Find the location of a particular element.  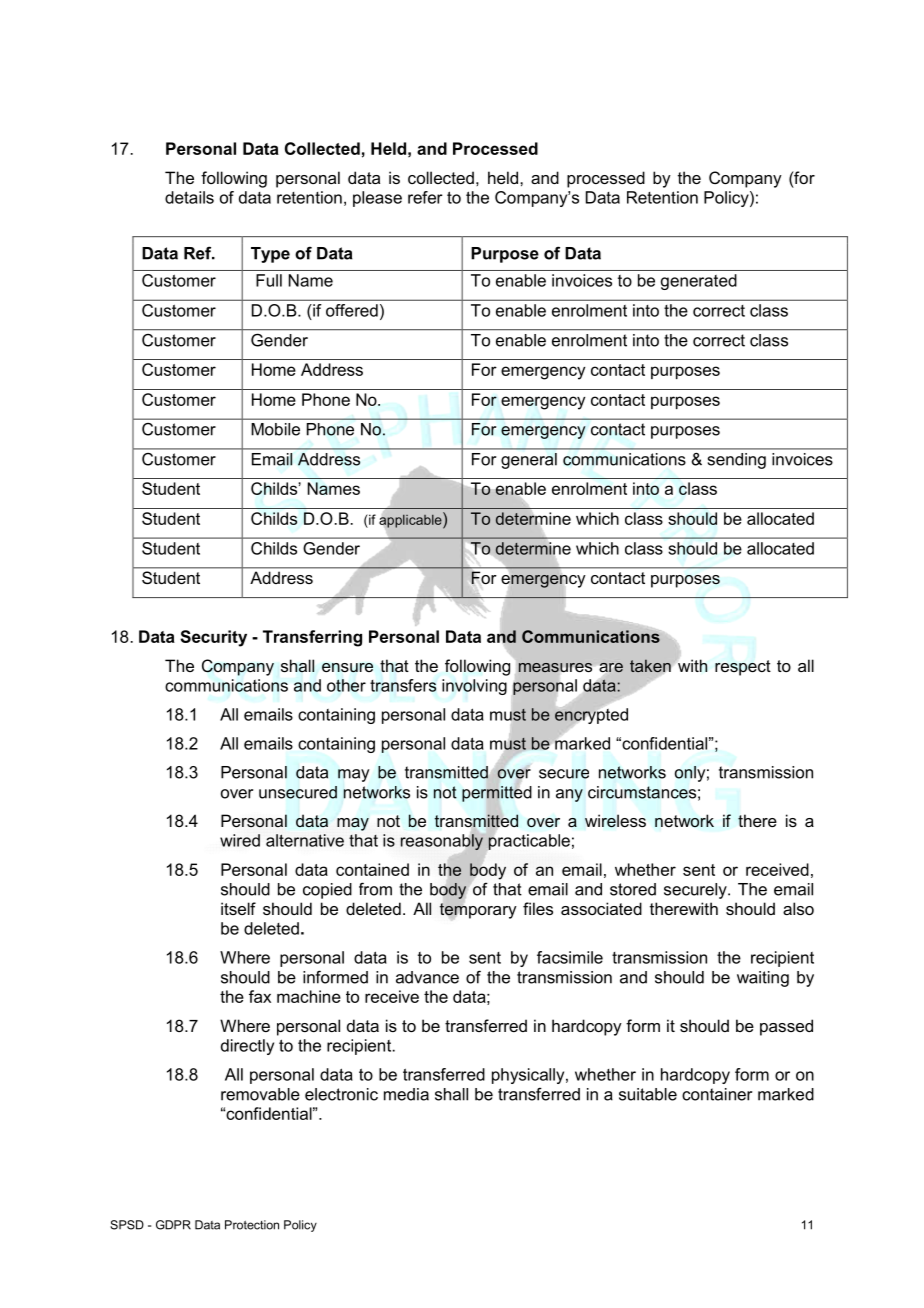

Security is located at coordinates (213, 638).
